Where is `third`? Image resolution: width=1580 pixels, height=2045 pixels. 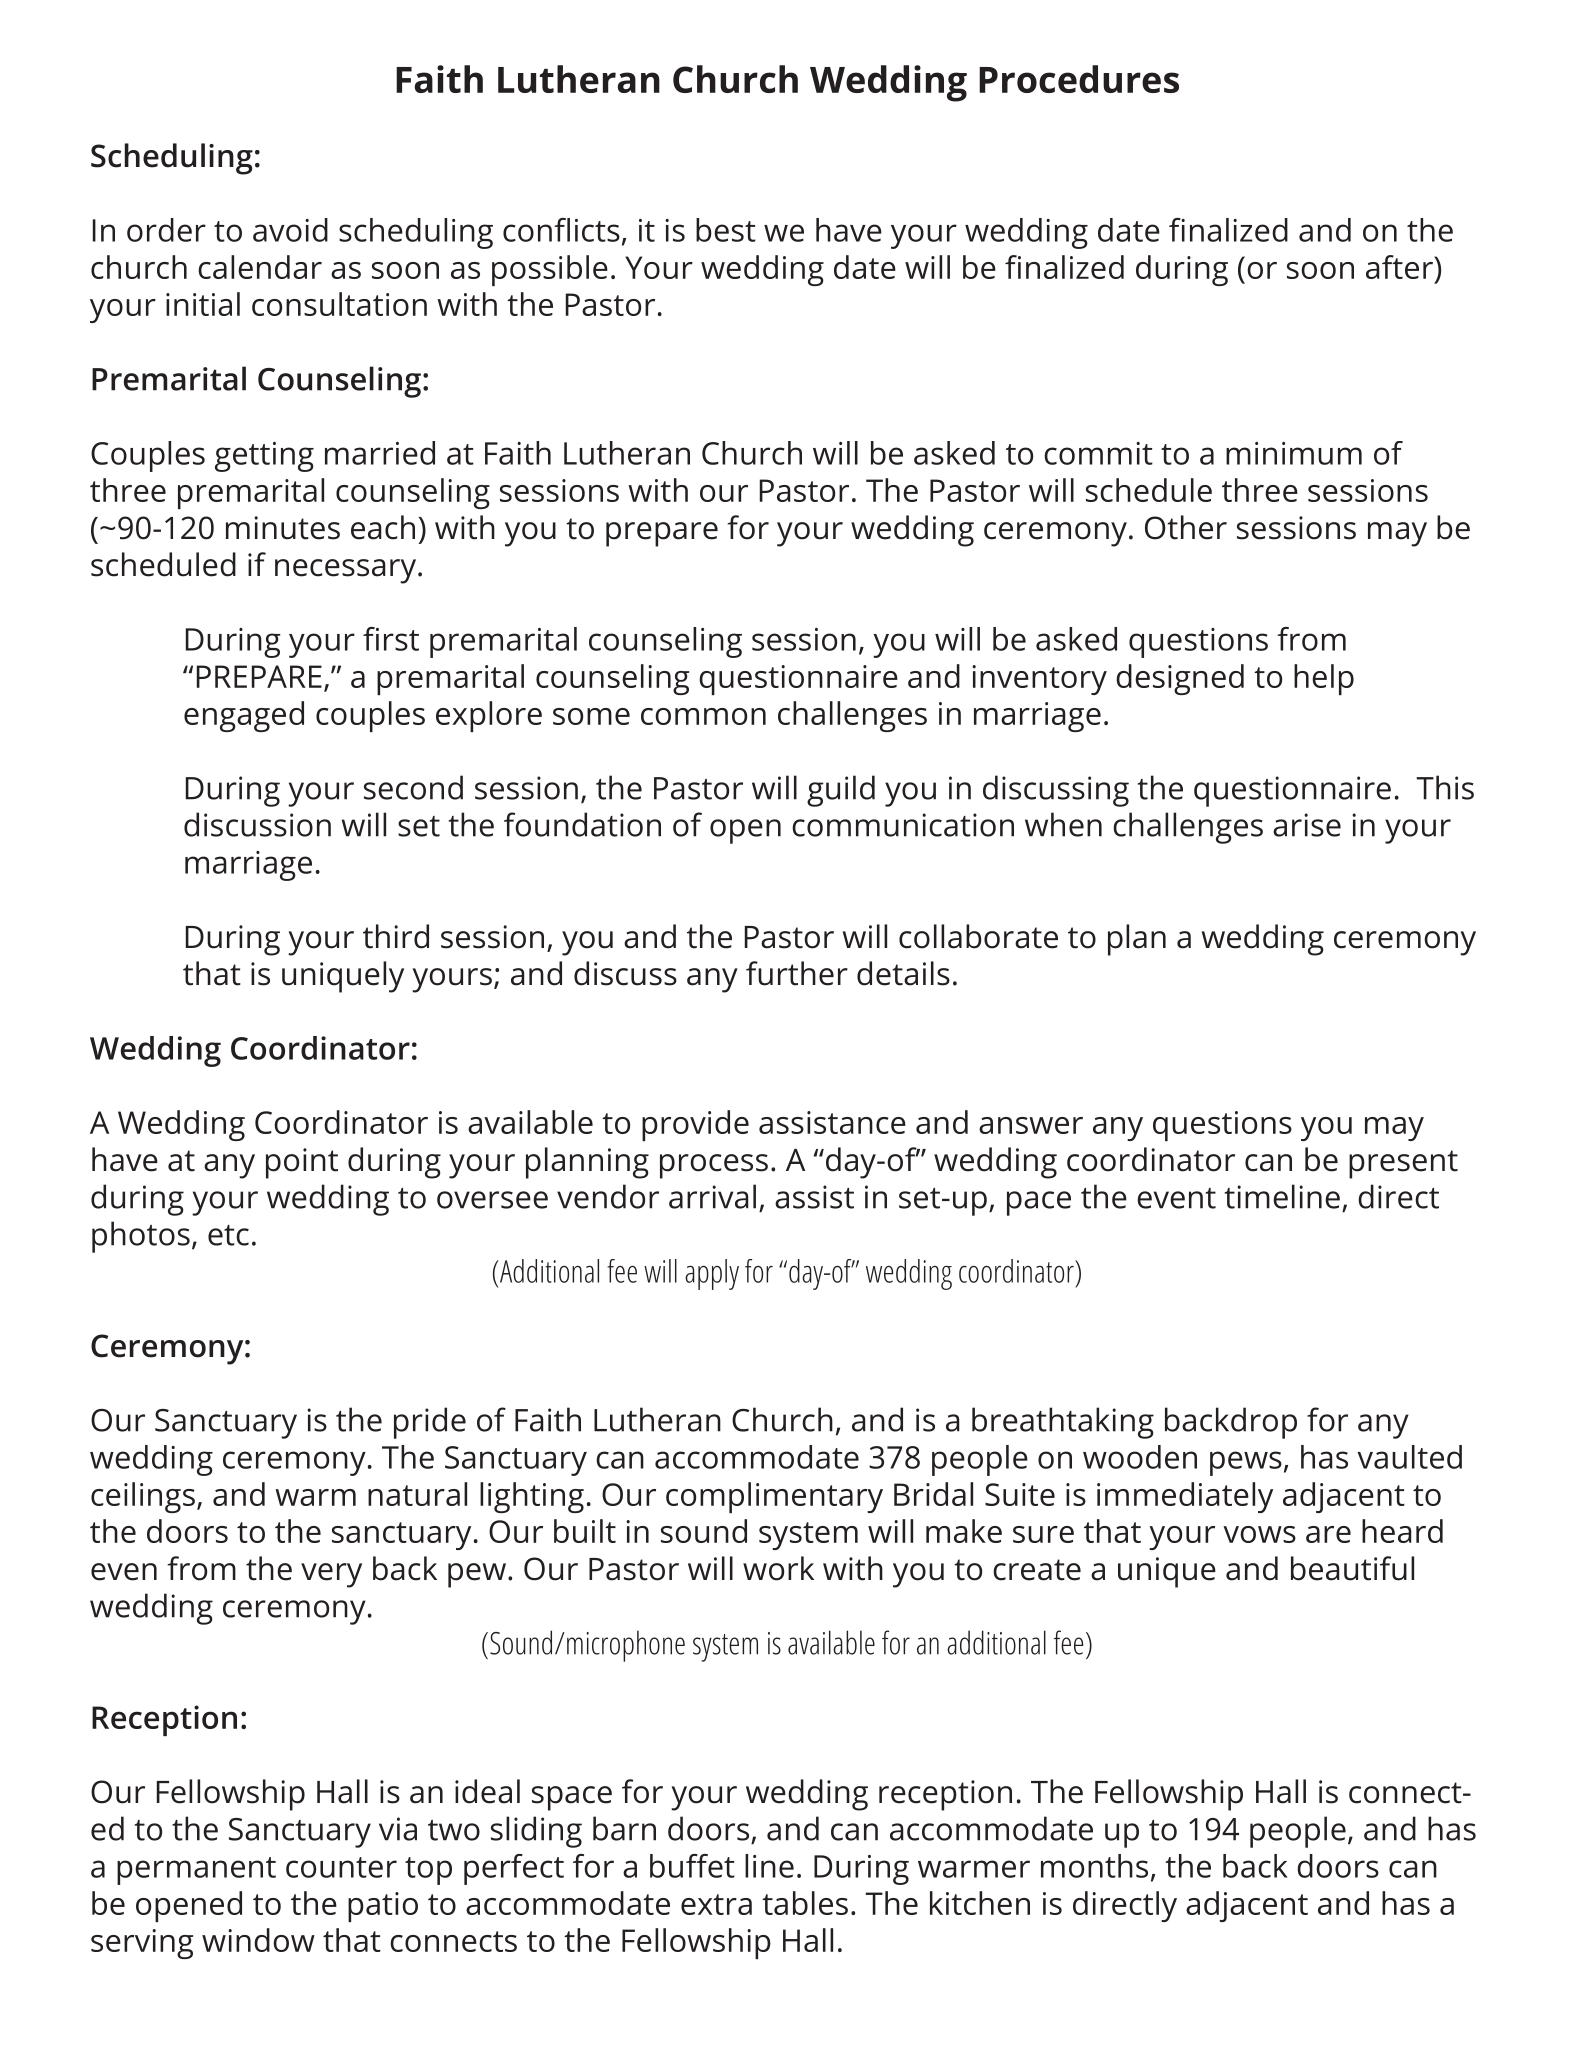 third is located at coordinates (396, 936).
